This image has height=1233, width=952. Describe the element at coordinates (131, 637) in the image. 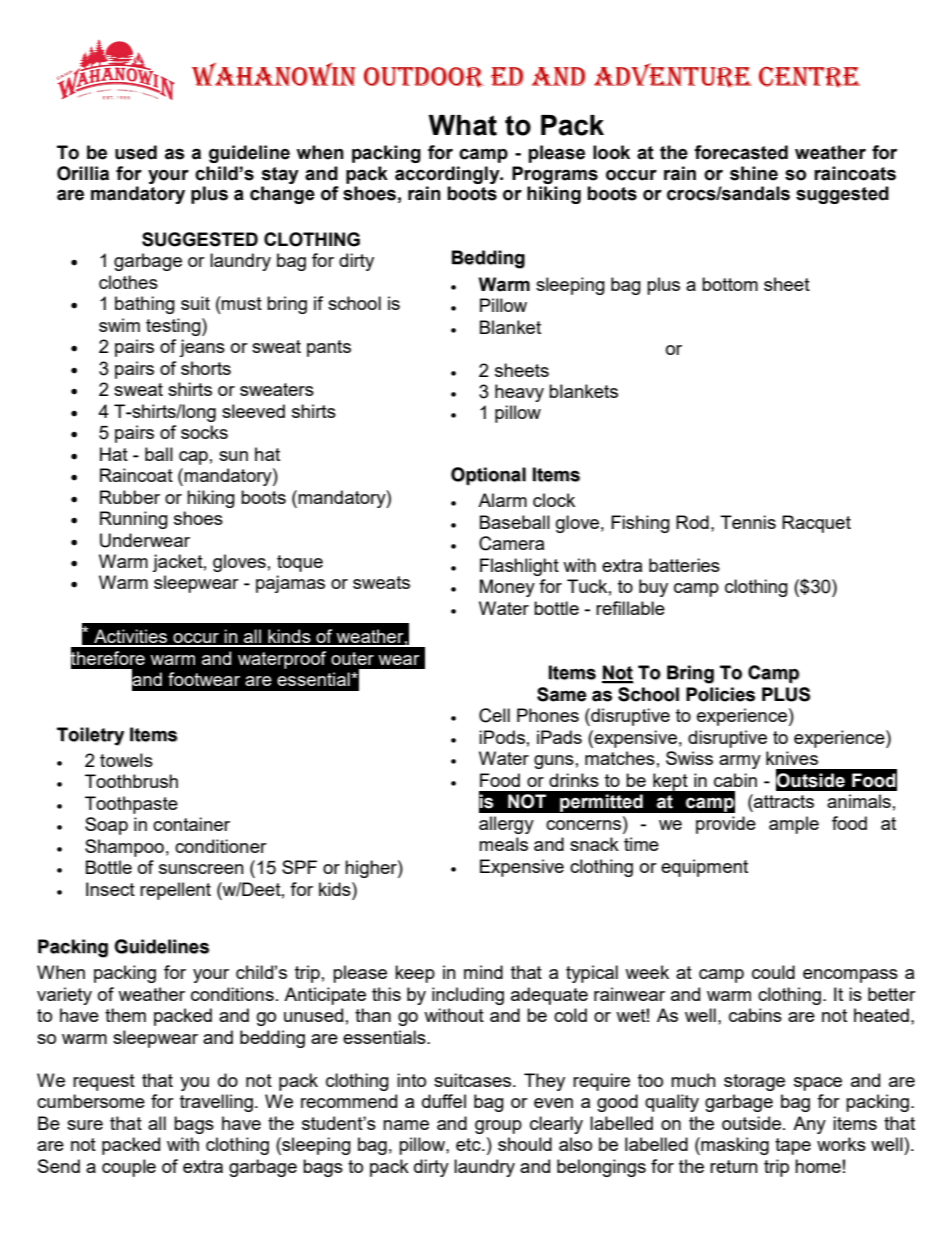

I see `Activities` at that location.
